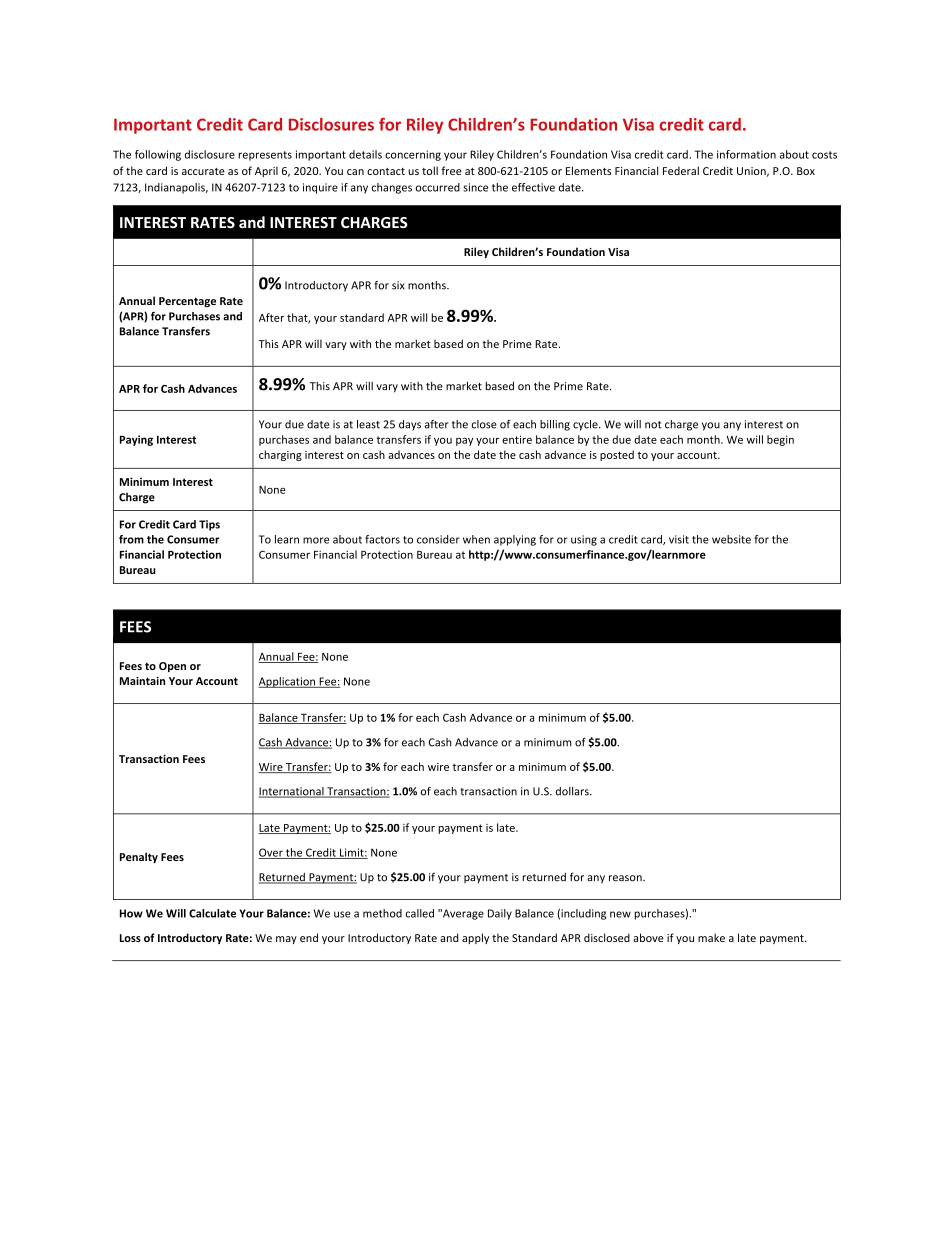 The width and height of the screenshot is (952, 1233). I want to click on since, so click(475, 187).
